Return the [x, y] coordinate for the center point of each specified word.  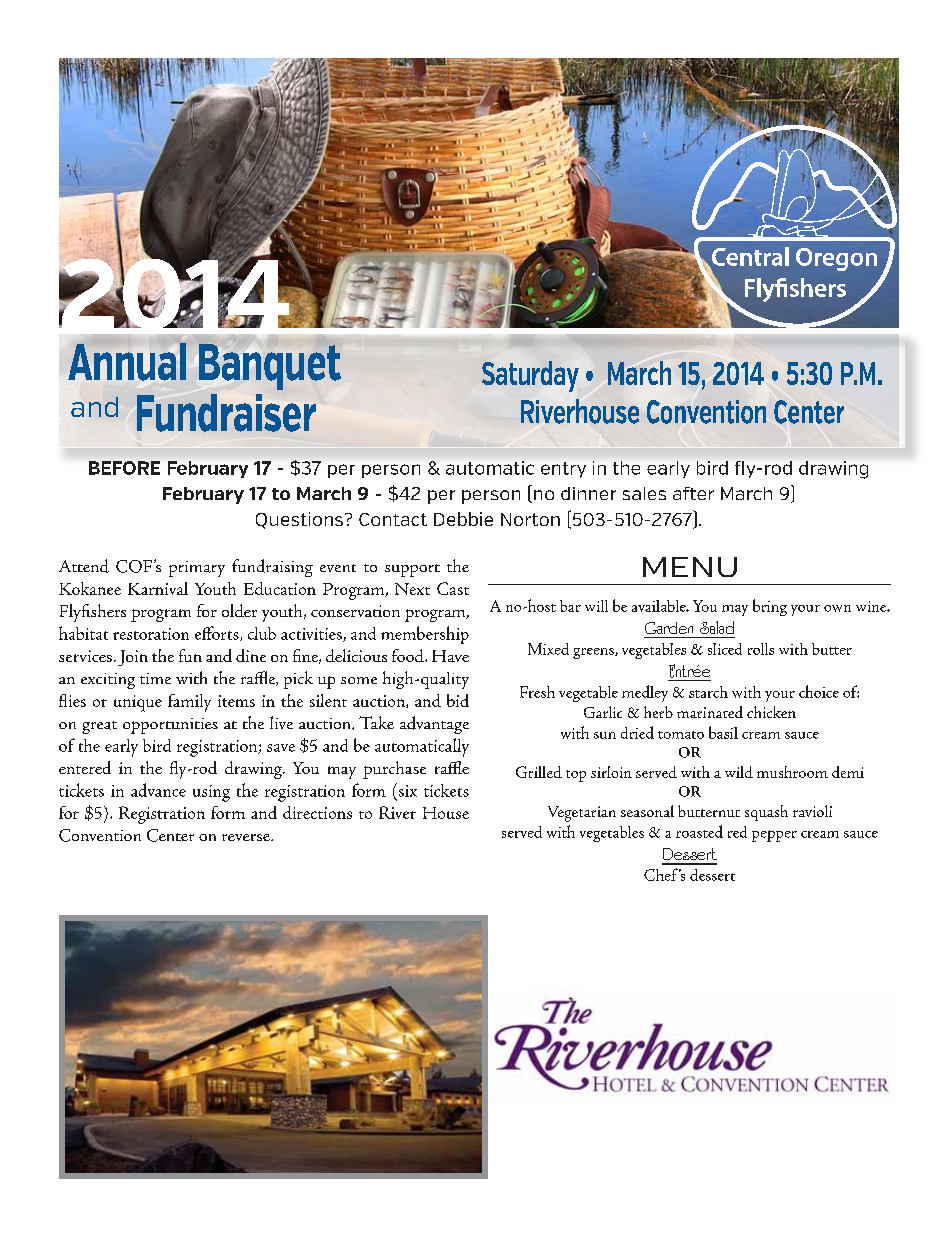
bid [458, 700]
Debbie [463, 519]
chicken [771, 712]
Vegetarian [582, 814]
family [189, 703]
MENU [690, 567]
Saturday [530, 376]
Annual [127, 362]
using [211, 793]
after [693, 493]
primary [197, 569]
